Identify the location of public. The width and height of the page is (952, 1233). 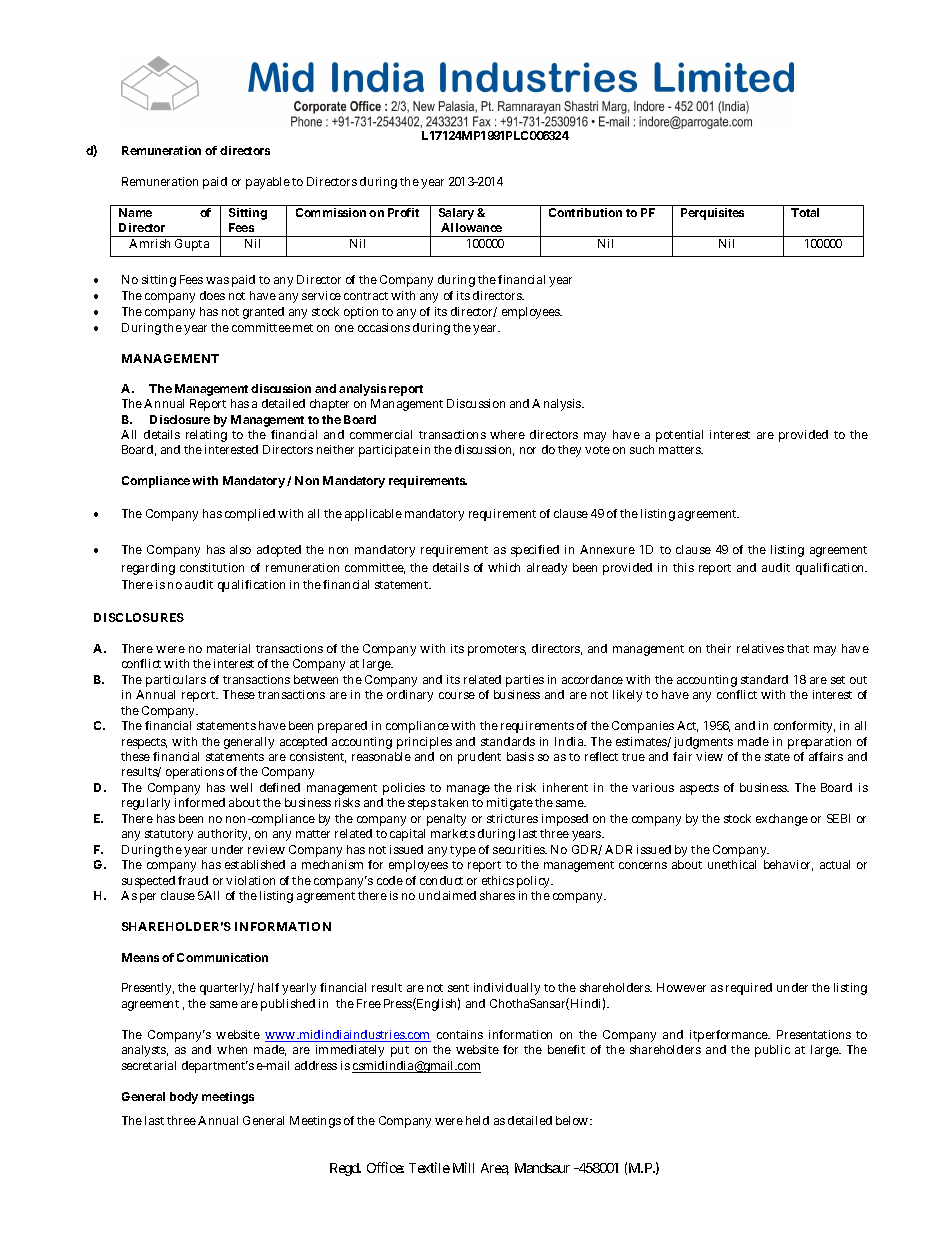
(772, 1051).
